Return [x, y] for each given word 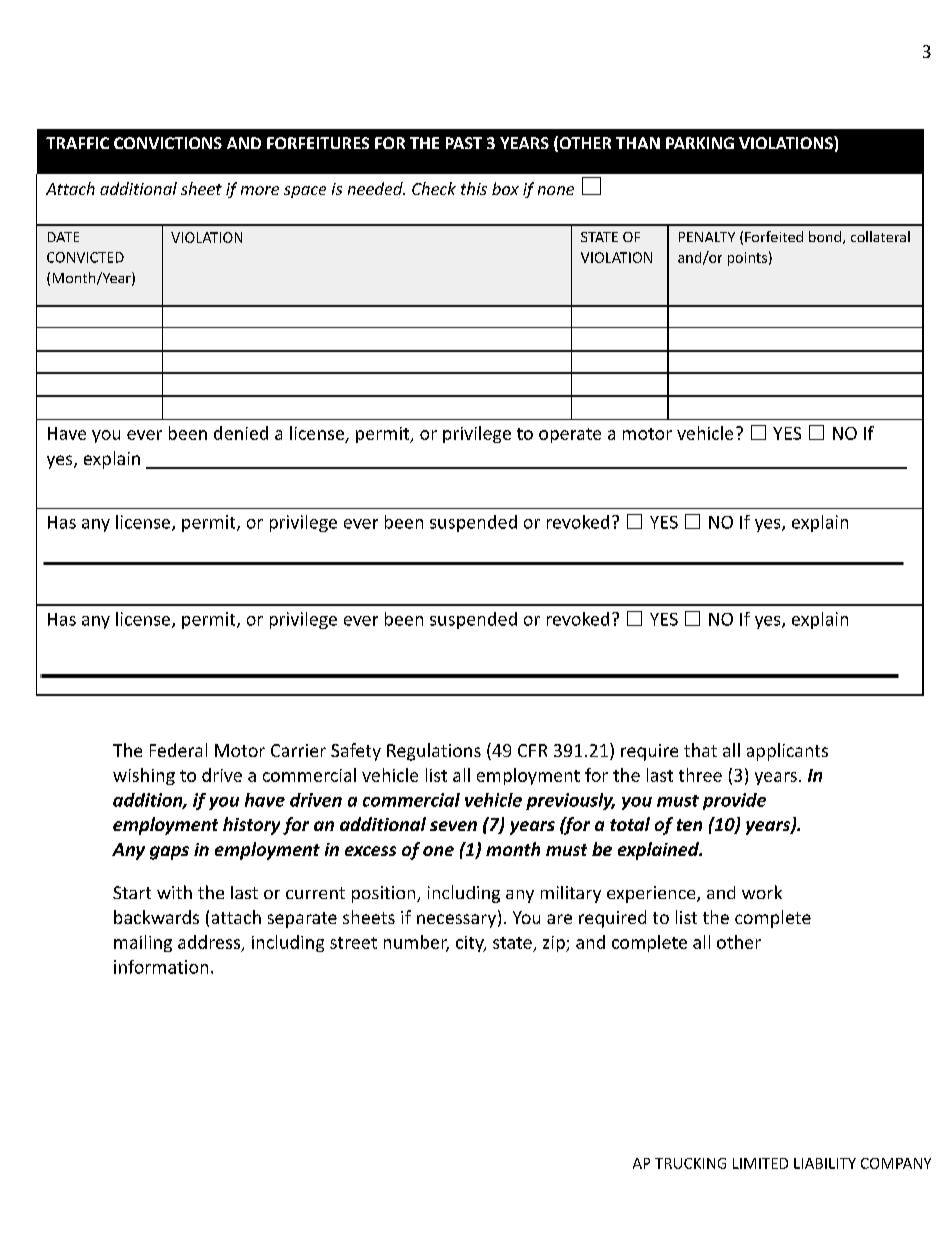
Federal [178, 750]
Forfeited [774, 236]
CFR [532, 750]
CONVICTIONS [168, 143]
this [474, 188]
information [161, 967]
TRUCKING [690, 1163]
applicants [787, 752]
